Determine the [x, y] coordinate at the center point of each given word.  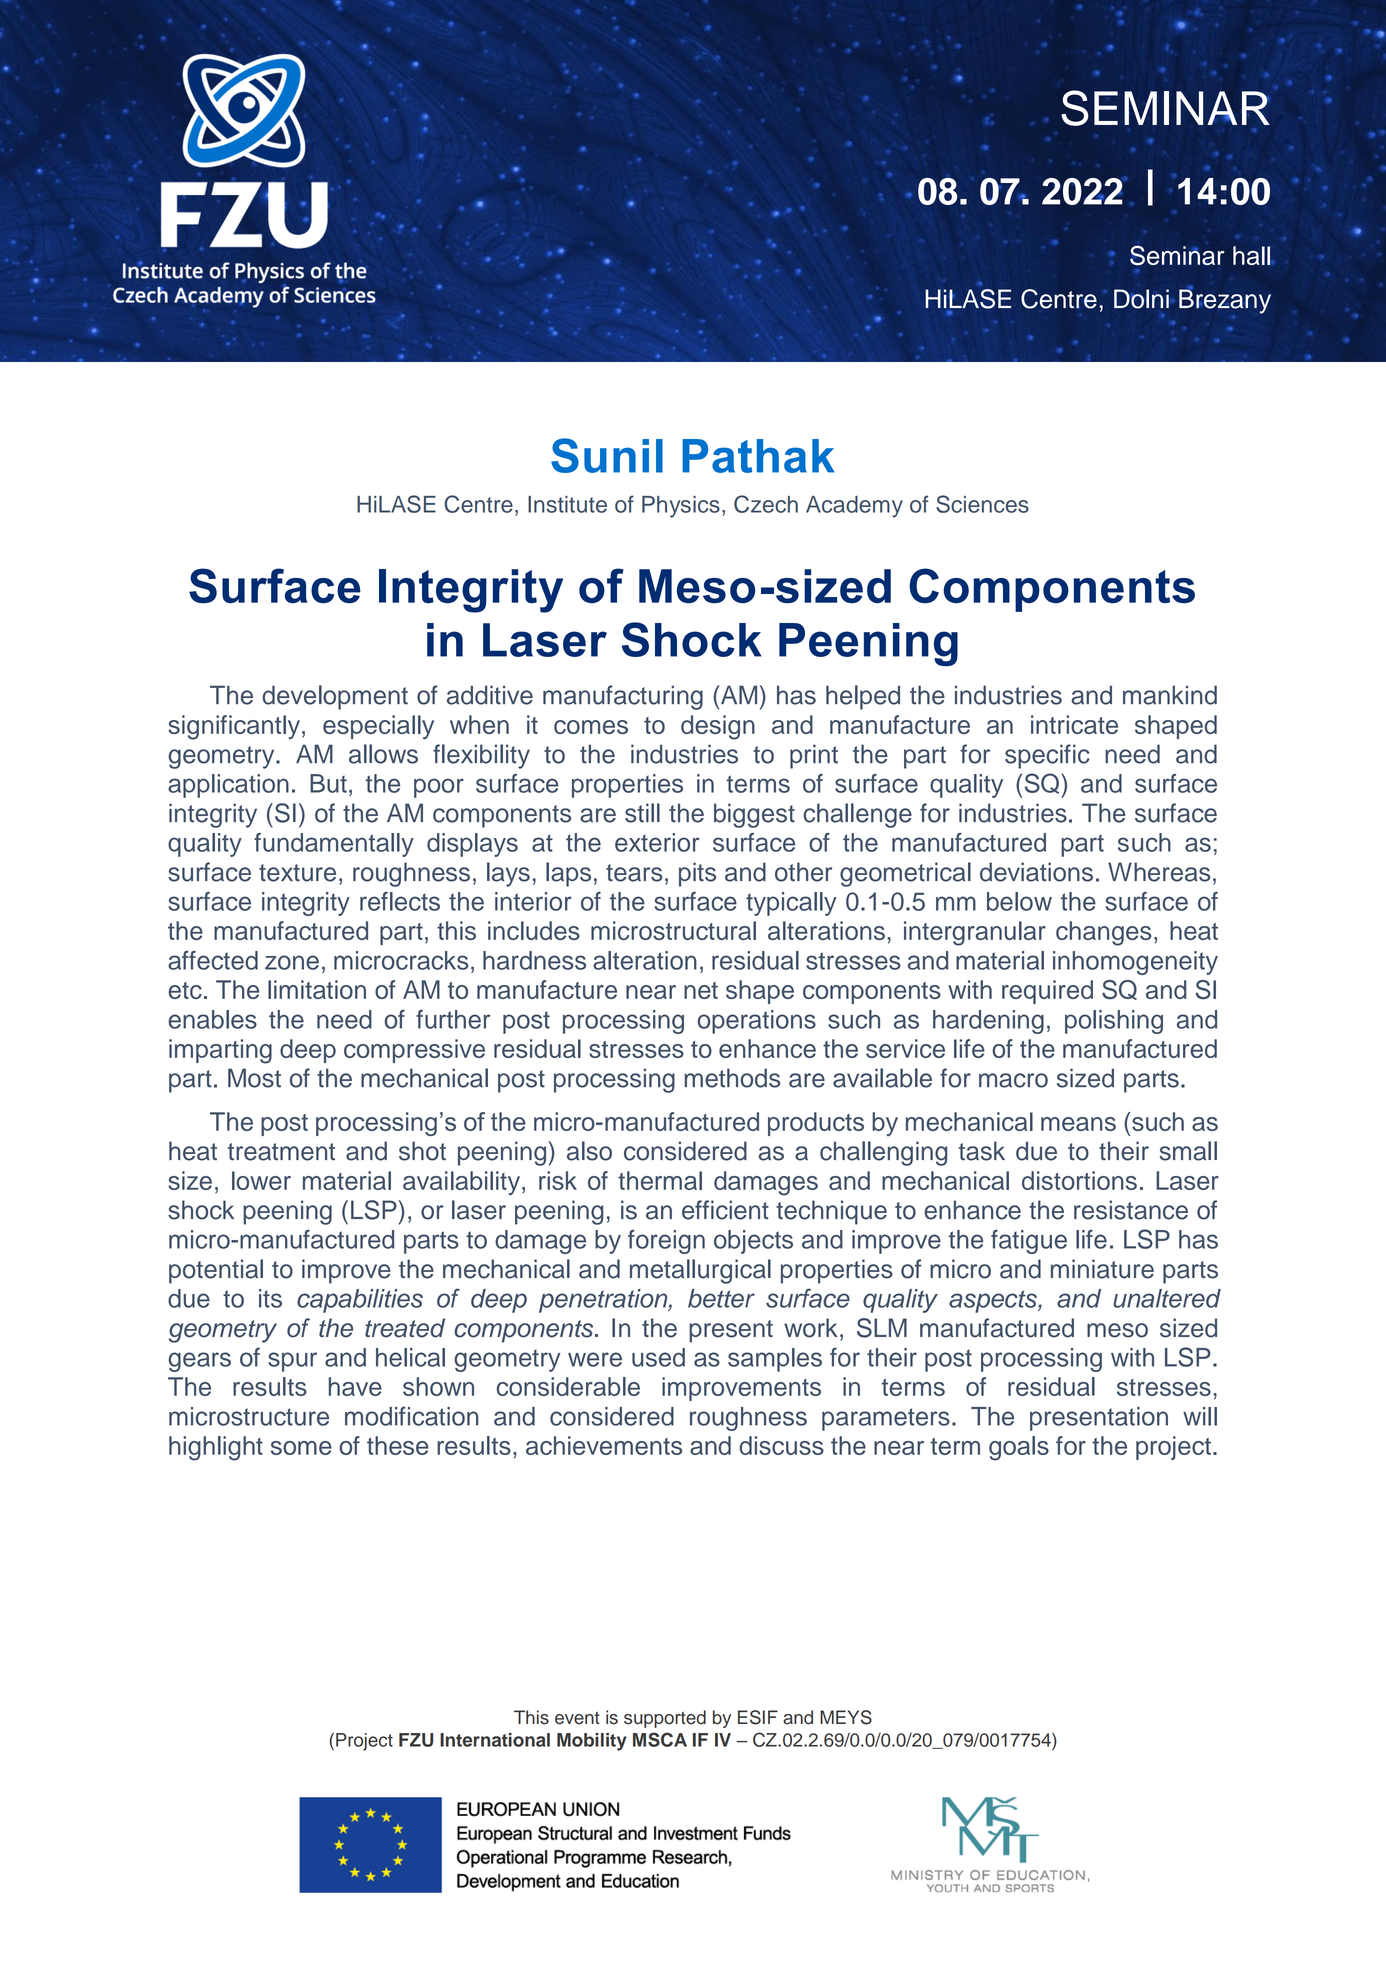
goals [1019, 1448]
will [1200, 1416]
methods [733, 1078]
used [658, 1357]
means [1078, 1124]
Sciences [982, 504]
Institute [567, 504]
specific [1047, 756]
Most [254, 1078]
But [328, 783]
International [495, 1740]
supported [665, 1719]
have [355, 1386]
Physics [681, 507]
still [642, 813]
